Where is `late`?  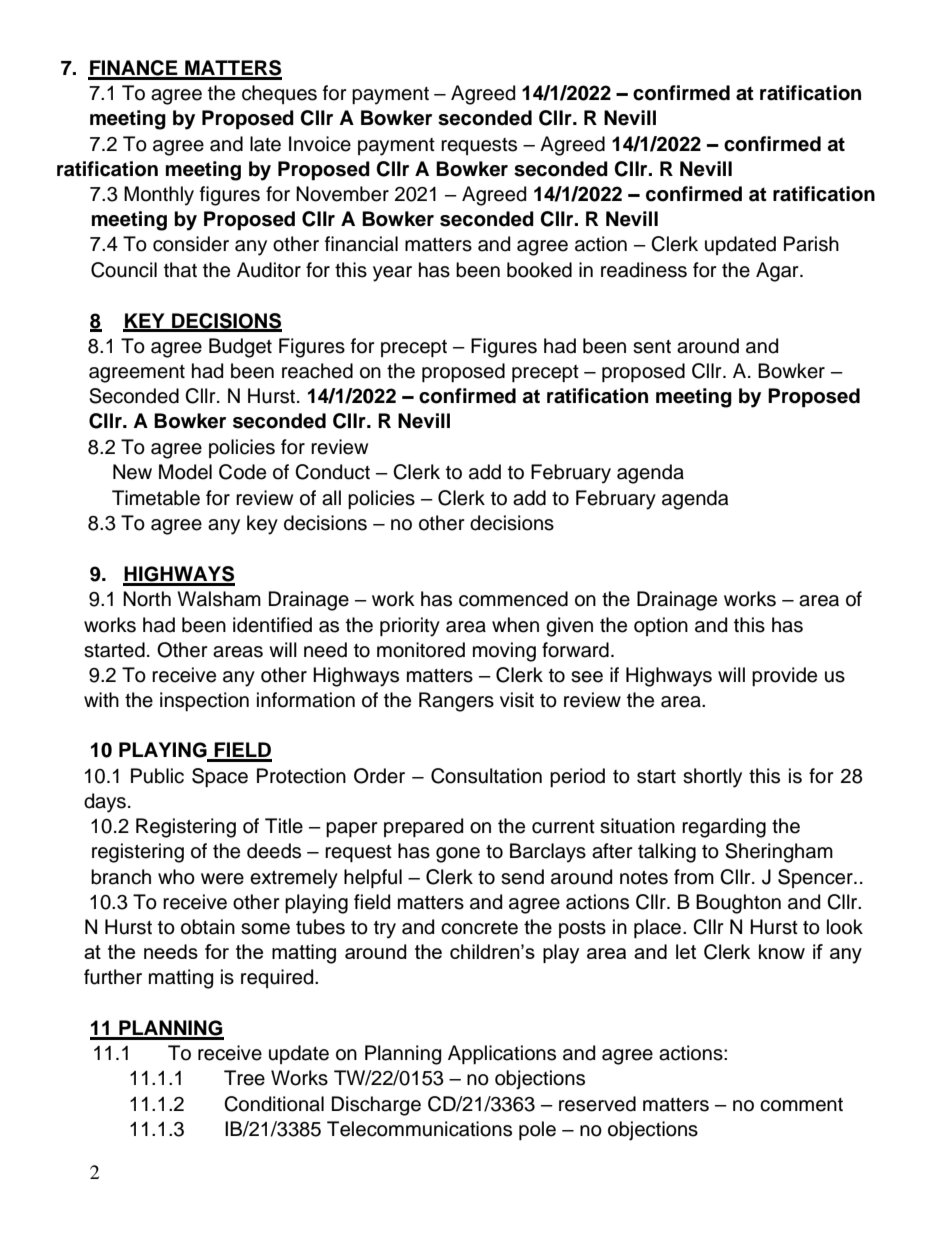
late is located at coordinates (265, 144).
